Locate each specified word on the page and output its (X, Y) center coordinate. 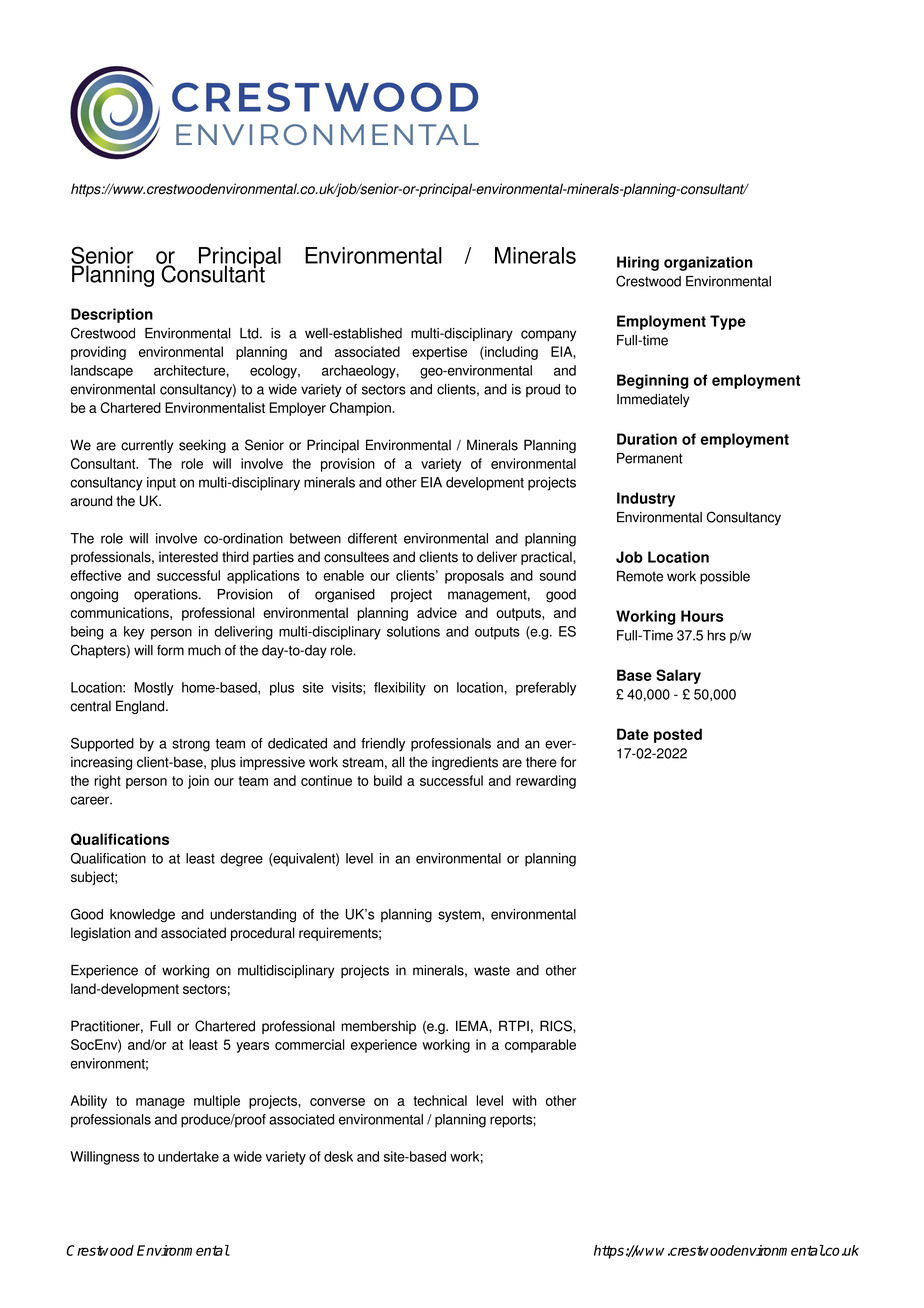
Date (633, 734)
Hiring (638, 263)
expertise (439, 353)
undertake (188, 1156)
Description (112, 315)
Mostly (154, 689)
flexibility (400, 689)
